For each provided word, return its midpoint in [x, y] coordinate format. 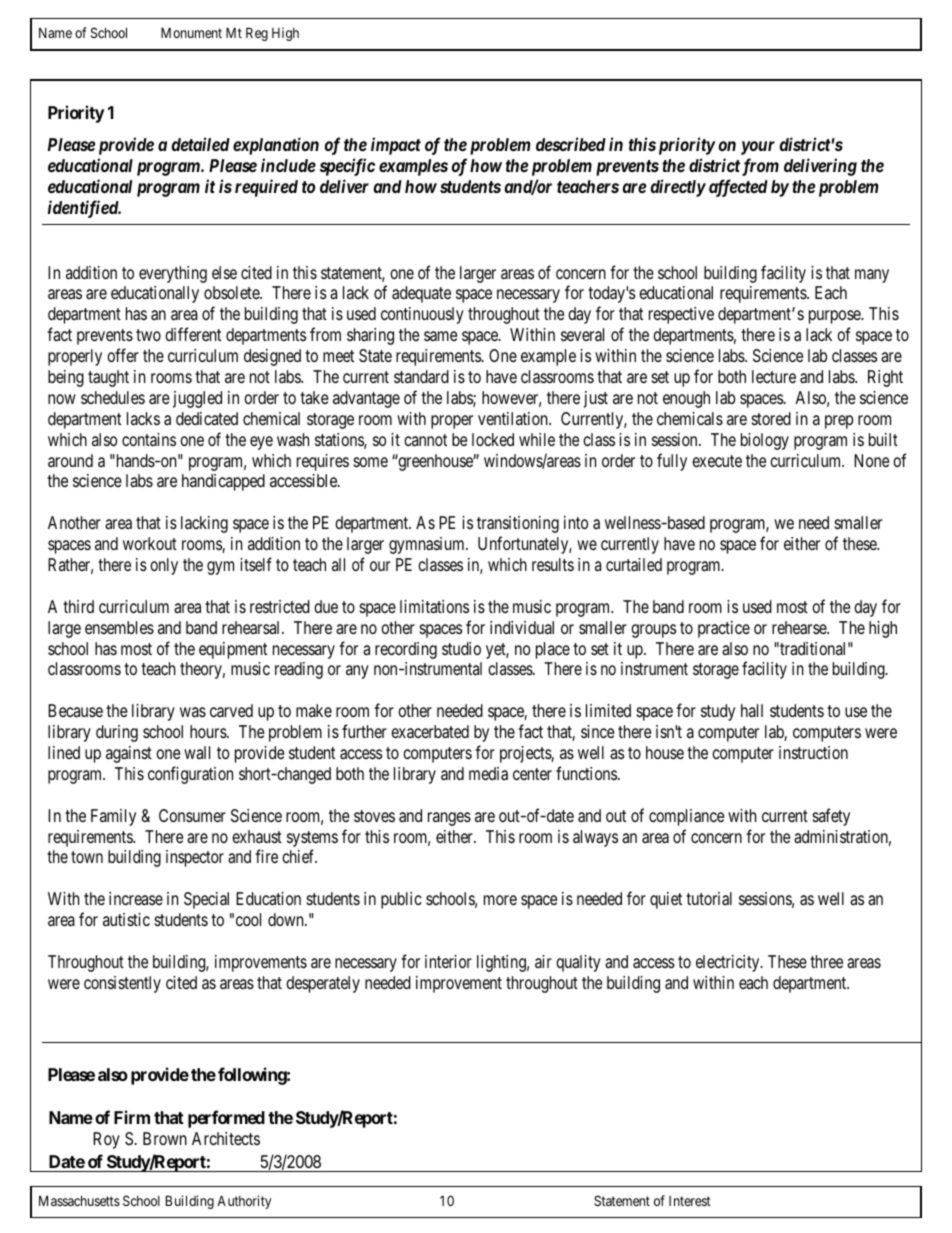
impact [396, 146]
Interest [690, 1201]
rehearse [800, 627]
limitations [434, 606]
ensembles [119, 627]
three [826, 961]
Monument [191, 32]
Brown [165, 1138]
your [758, 148]
